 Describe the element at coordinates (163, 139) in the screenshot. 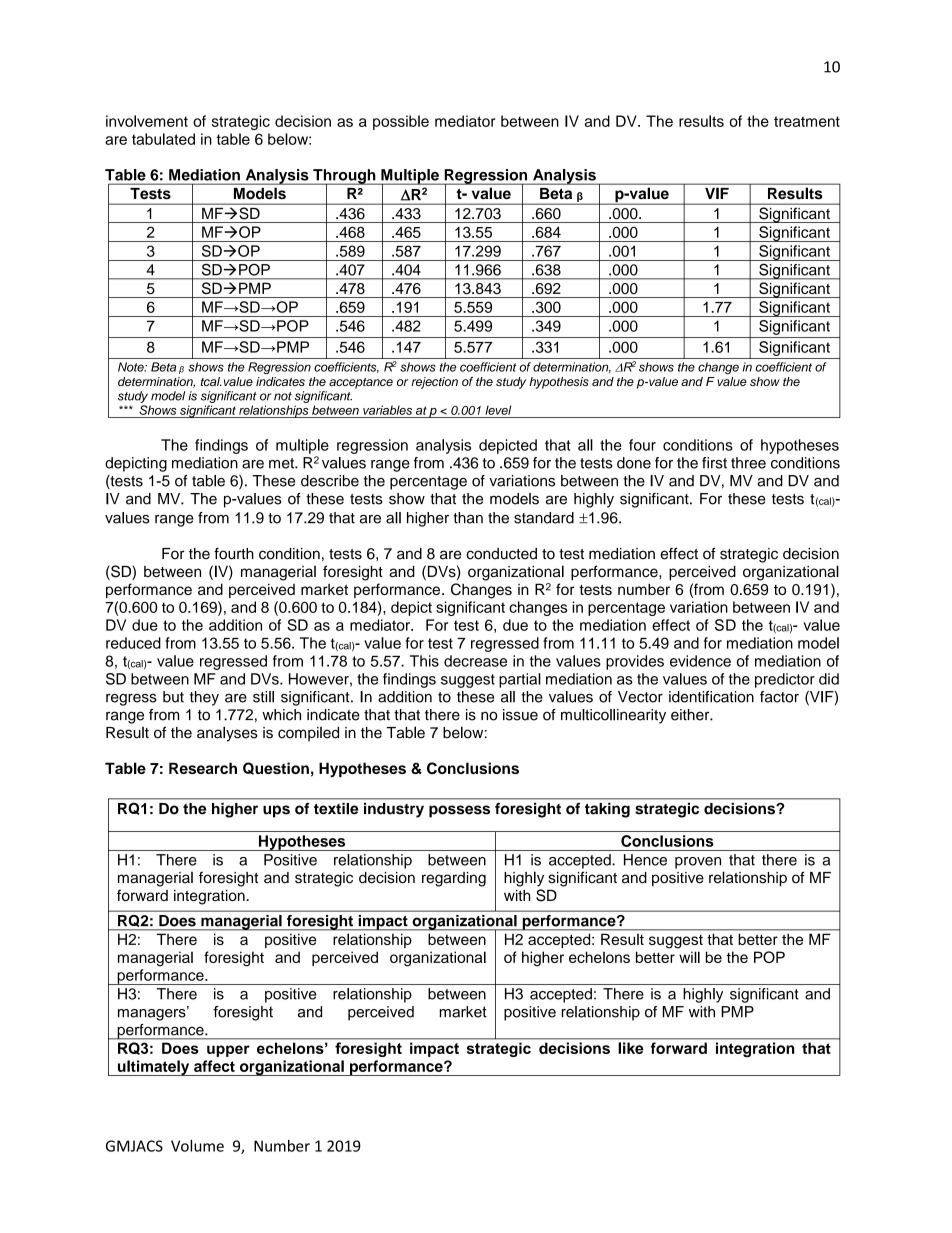

I see `tabulated` at that location.
